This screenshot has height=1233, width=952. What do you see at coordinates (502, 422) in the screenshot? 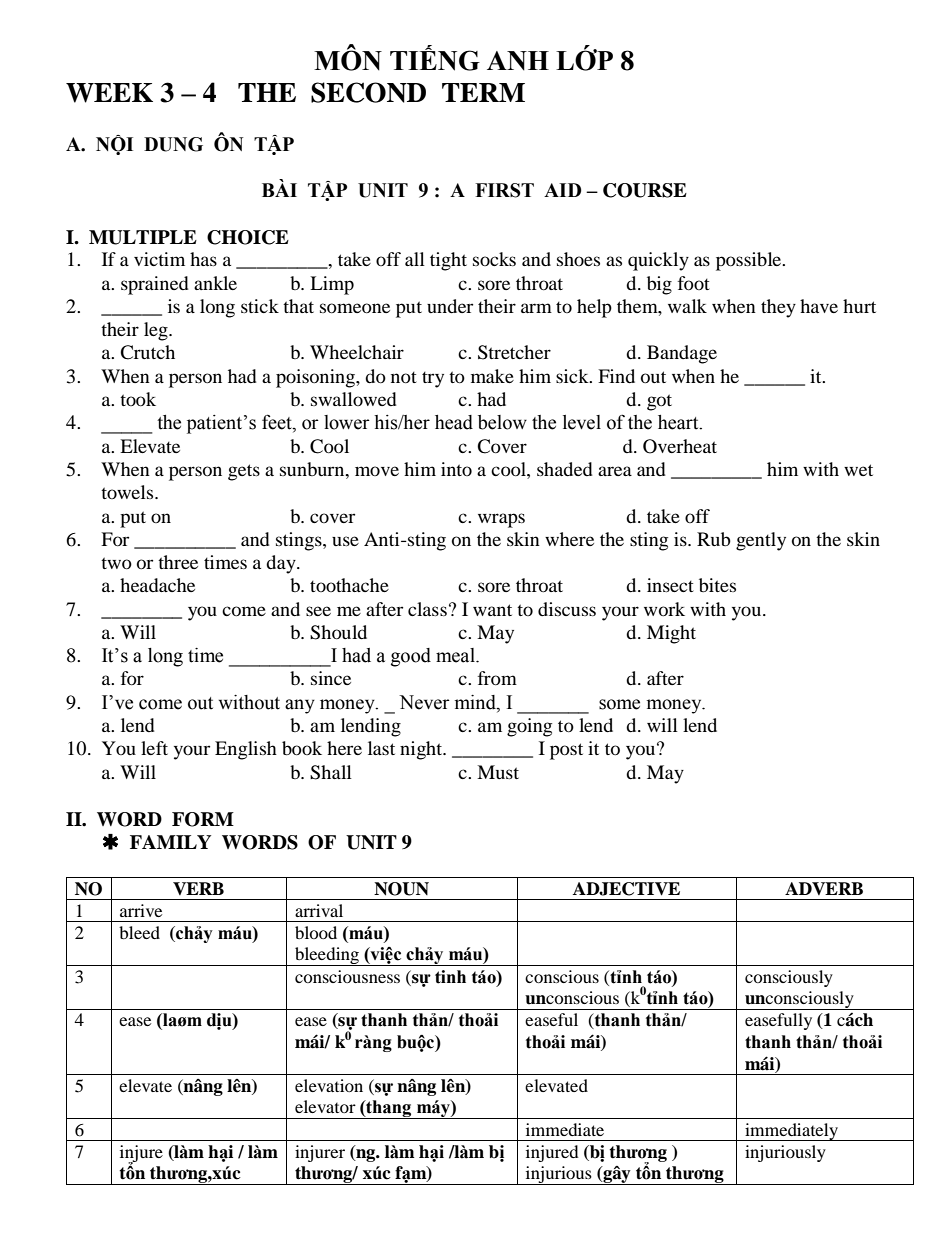
I see `below` at bounding box center [502, 422].
